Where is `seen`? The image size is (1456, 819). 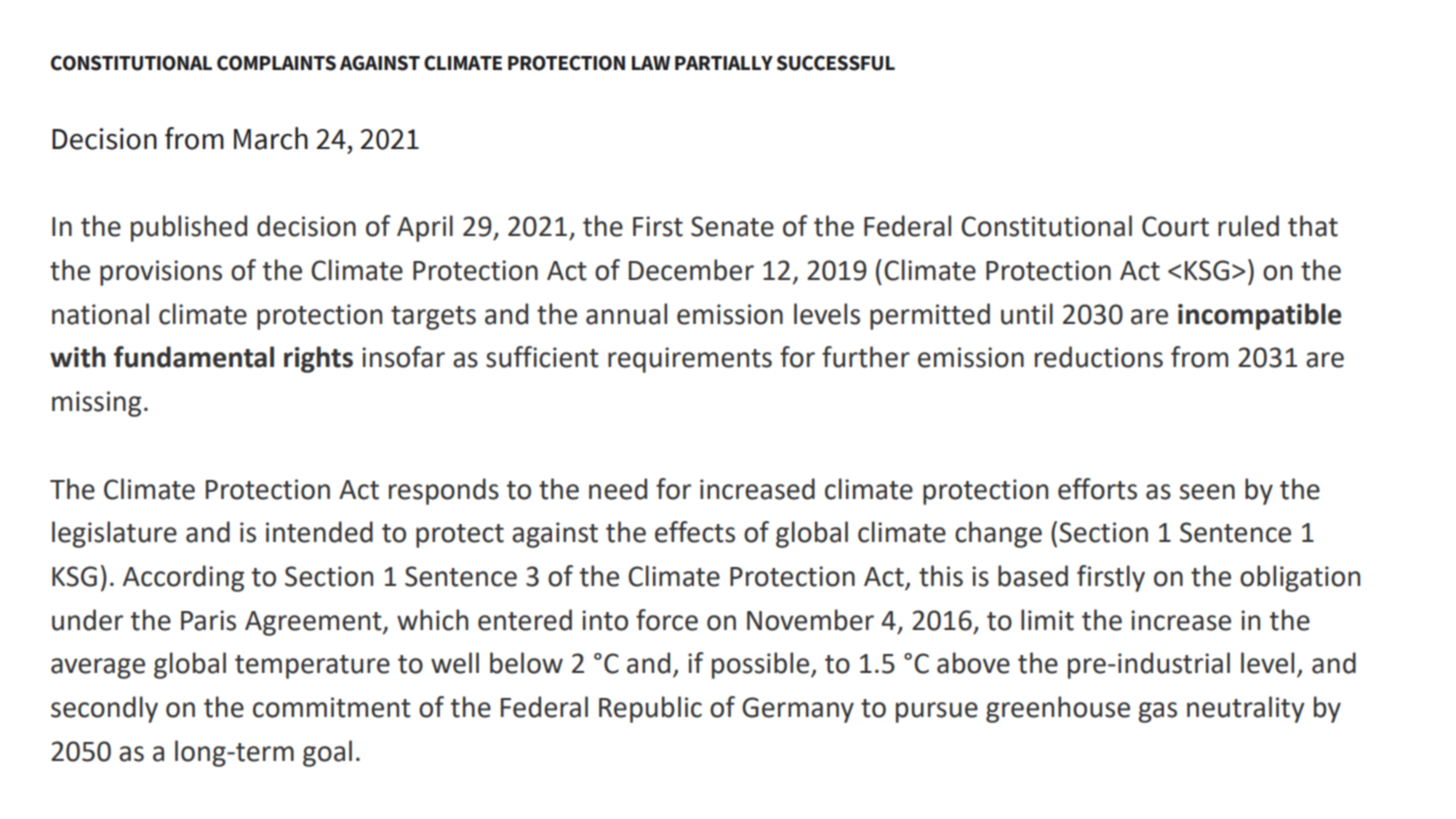 seen is located at coordinates (1207, 492).
